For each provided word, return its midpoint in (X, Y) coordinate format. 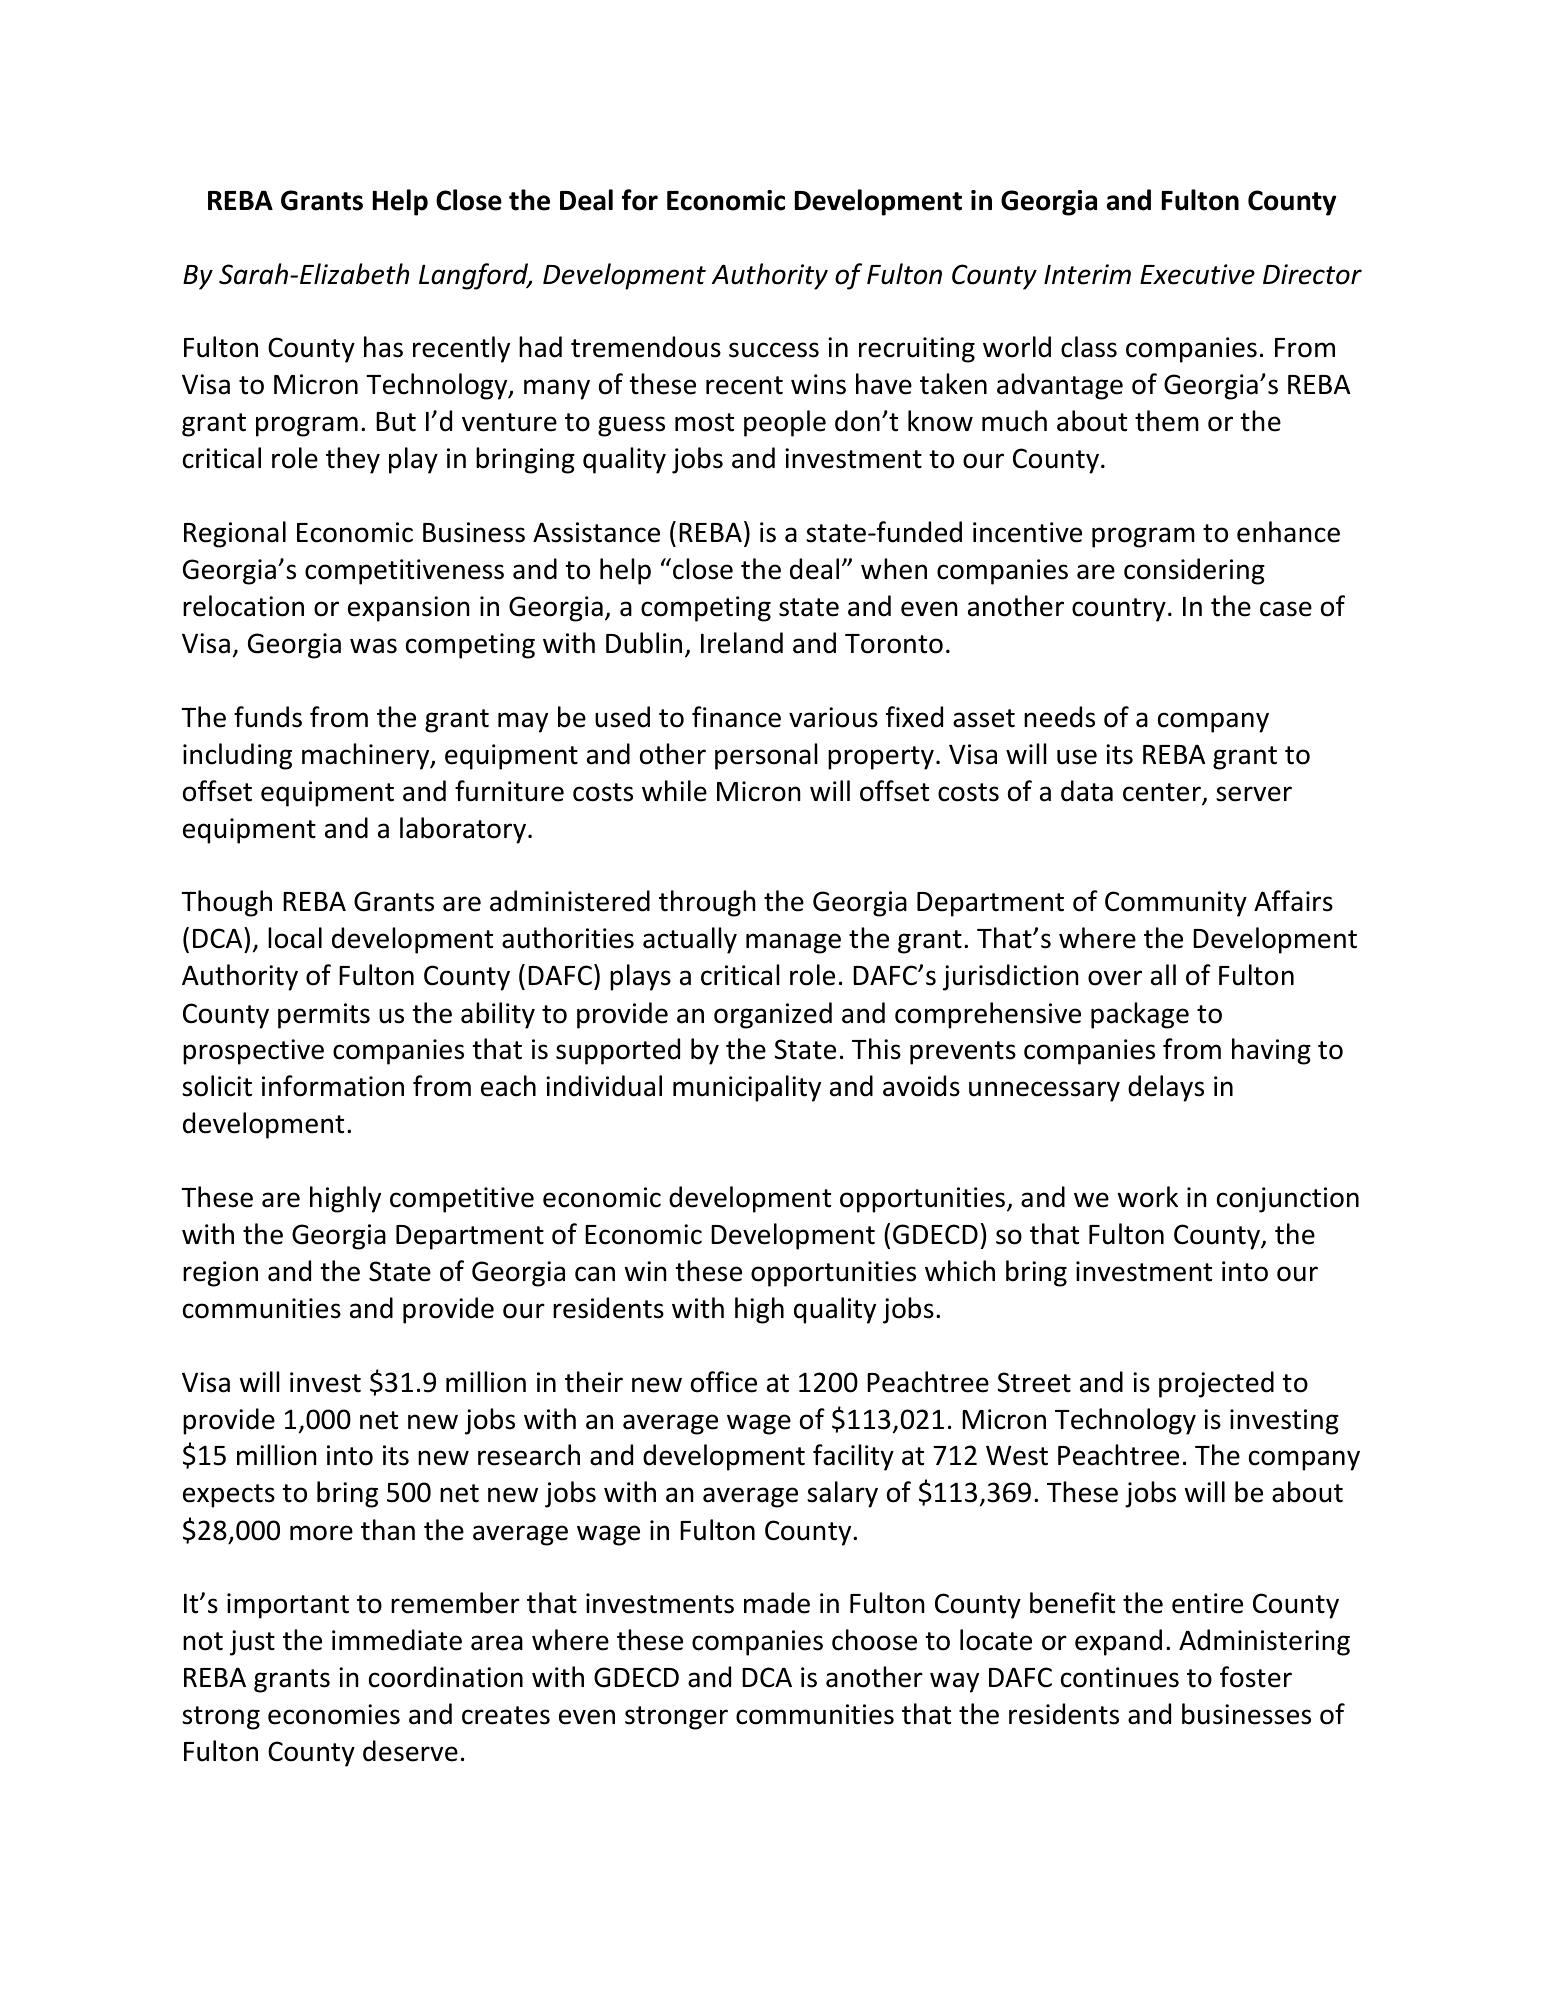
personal (766, 756)
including (237, 756)
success (774, 350)
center (1163, 793)
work (1148, 1197)
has (383, 347)
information (333, 1086)
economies (334, 1714)
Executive (1197, 274)
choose (874, 1640)
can (595, 1274)
